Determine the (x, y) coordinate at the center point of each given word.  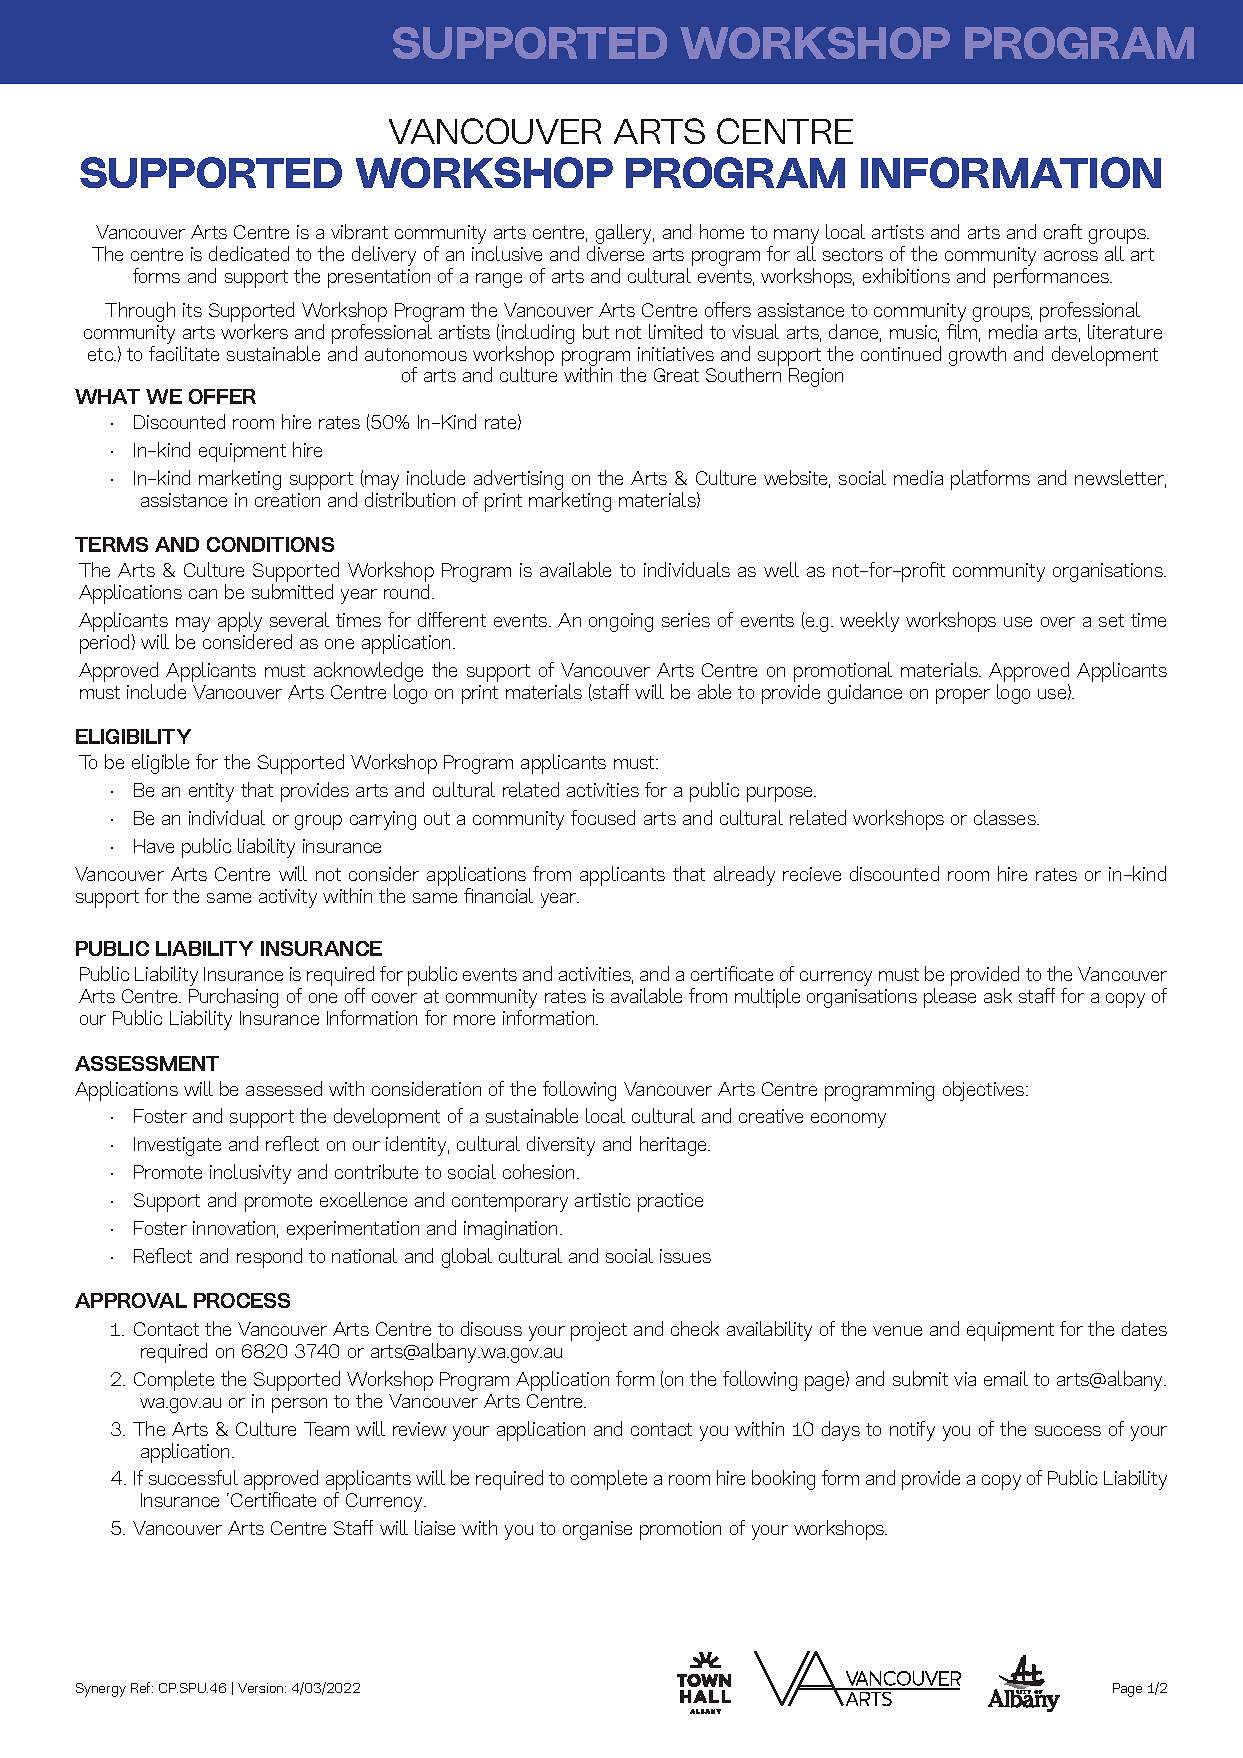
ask (998, 995)
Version (262, 1688)
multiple (767, 998)
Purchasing (233, 999)
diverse (615, 253)
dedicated (249, 253)
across (1071, 256)
